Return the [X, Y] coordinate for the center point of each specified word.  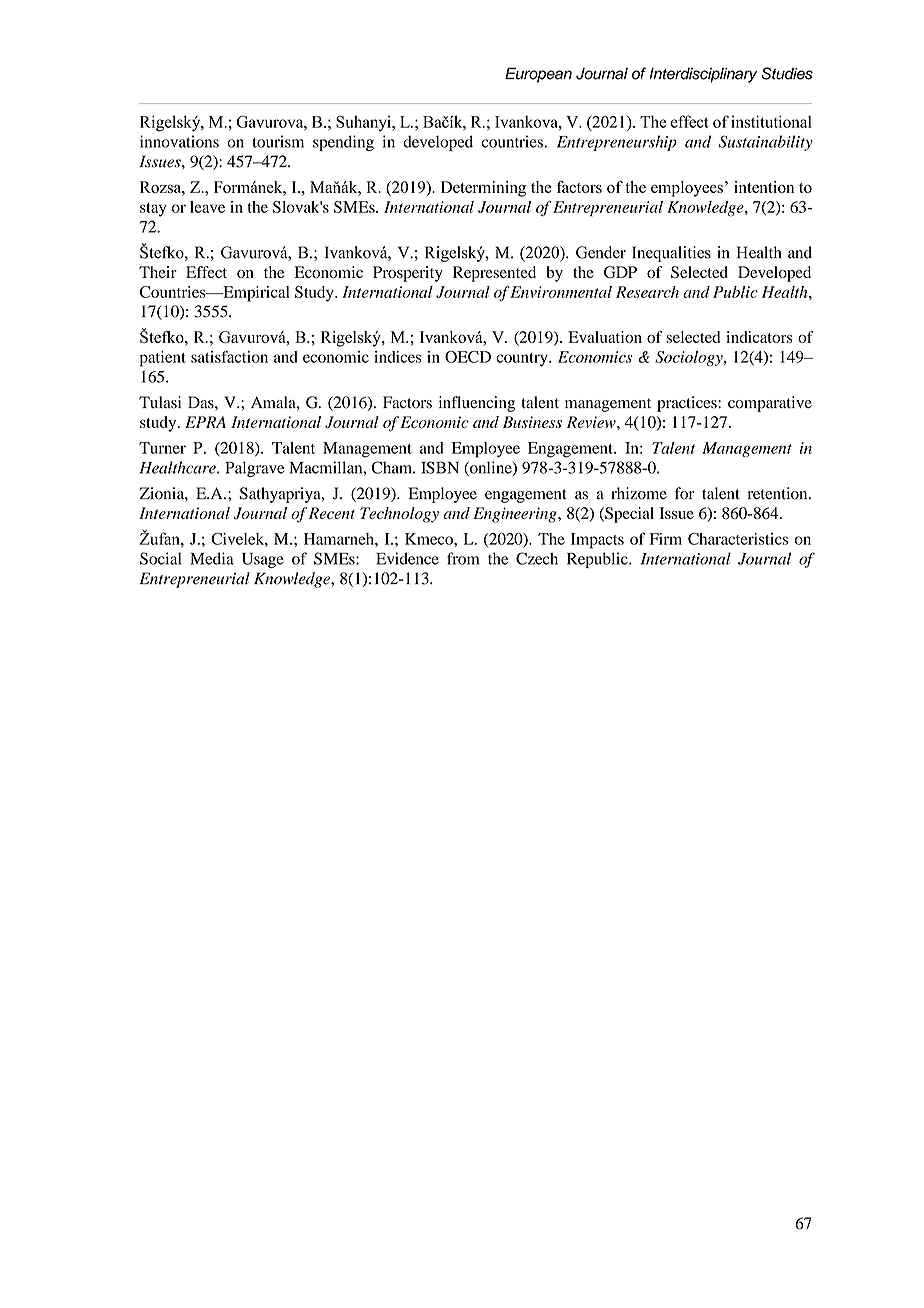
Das [202, 402]
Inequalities [671, 254]
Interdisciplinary [703, 75]
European [538, 75]
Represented [494, 274]
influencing [477, 404]
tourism [278, 141]
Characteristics [738, 539]
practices [688, 404]
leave [207, 207]
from [463, 558]
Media [212, 558]
